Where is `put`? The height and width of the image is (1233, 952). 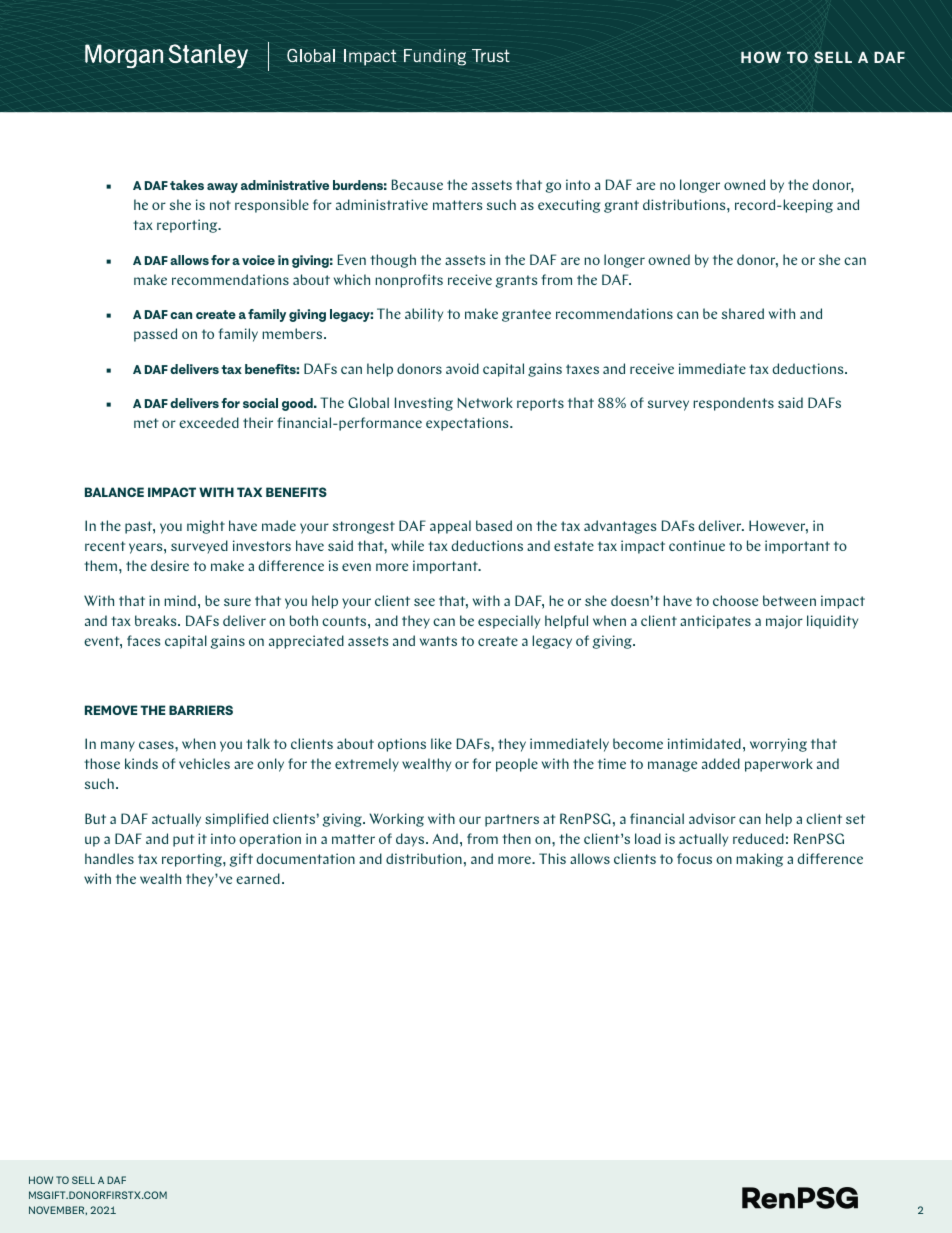 put is located at coordinates (183, 840).
